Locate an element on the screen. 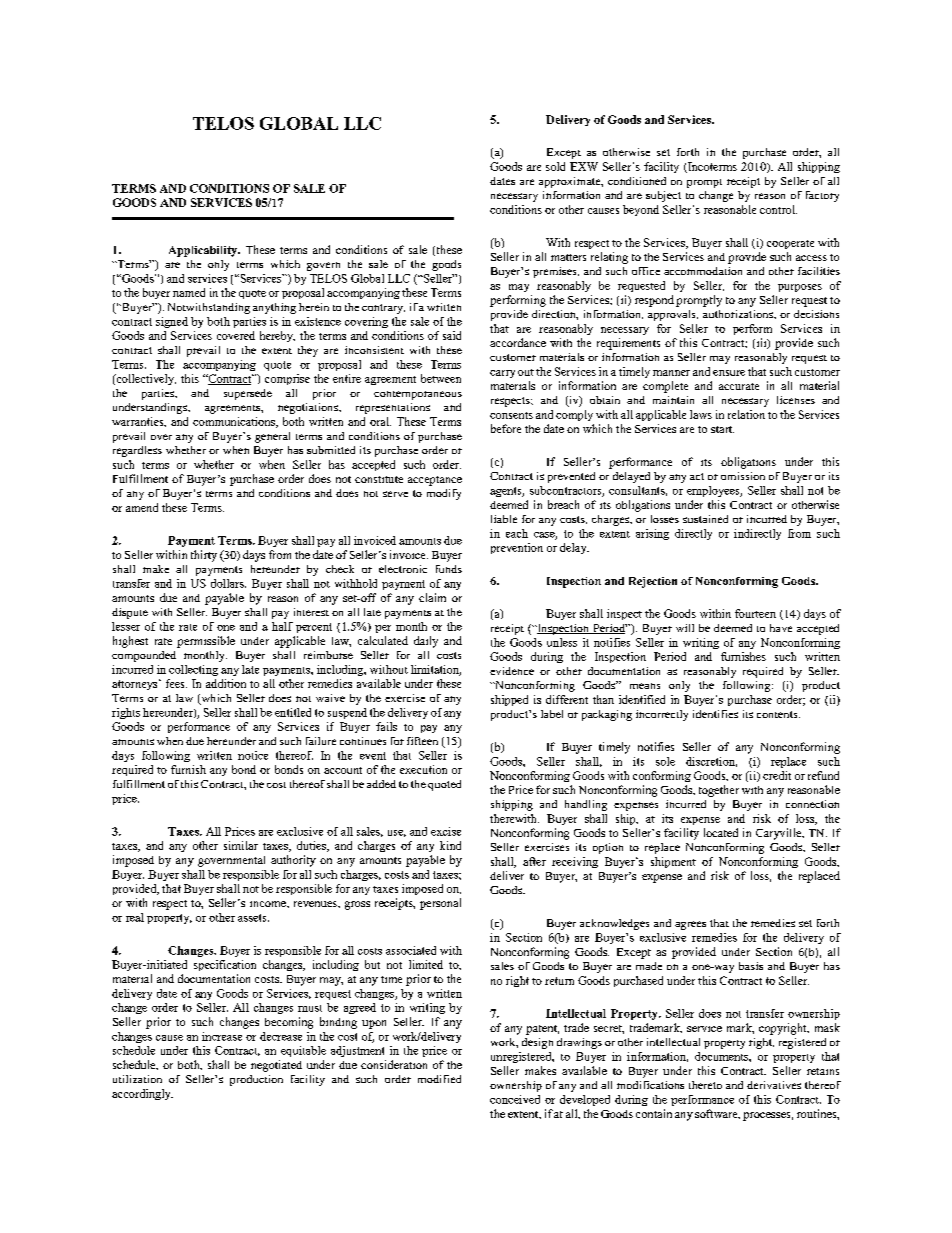 This screenshot has height=1233, width=952. modify is located at coordinates (444, 494).
